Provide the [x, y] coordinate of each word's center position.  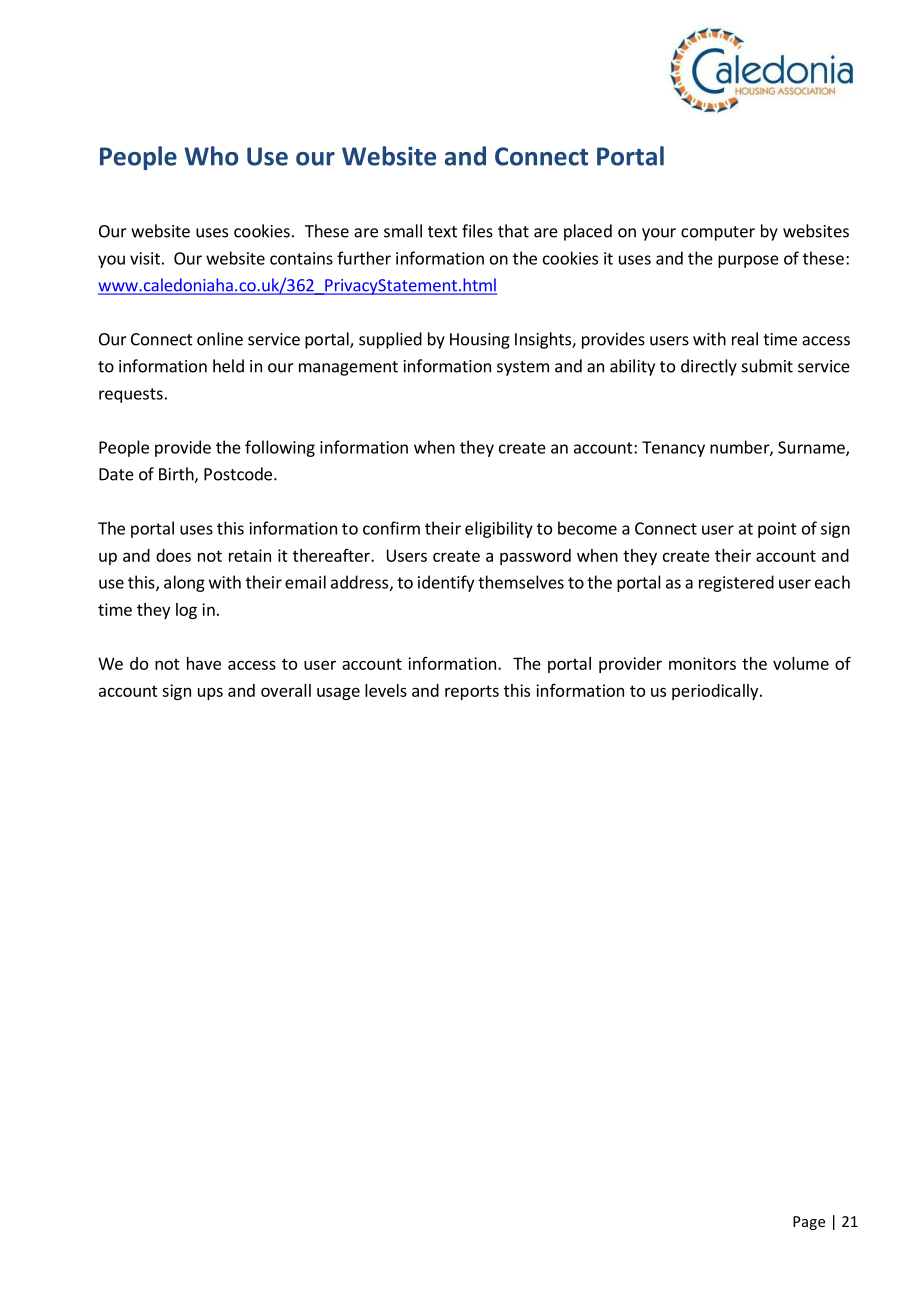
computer [718, 233]
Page [809, 1223]
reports [472, 692]
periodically [715, 692]
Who [211, 156]
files [477, 231]
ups [210, 693]
